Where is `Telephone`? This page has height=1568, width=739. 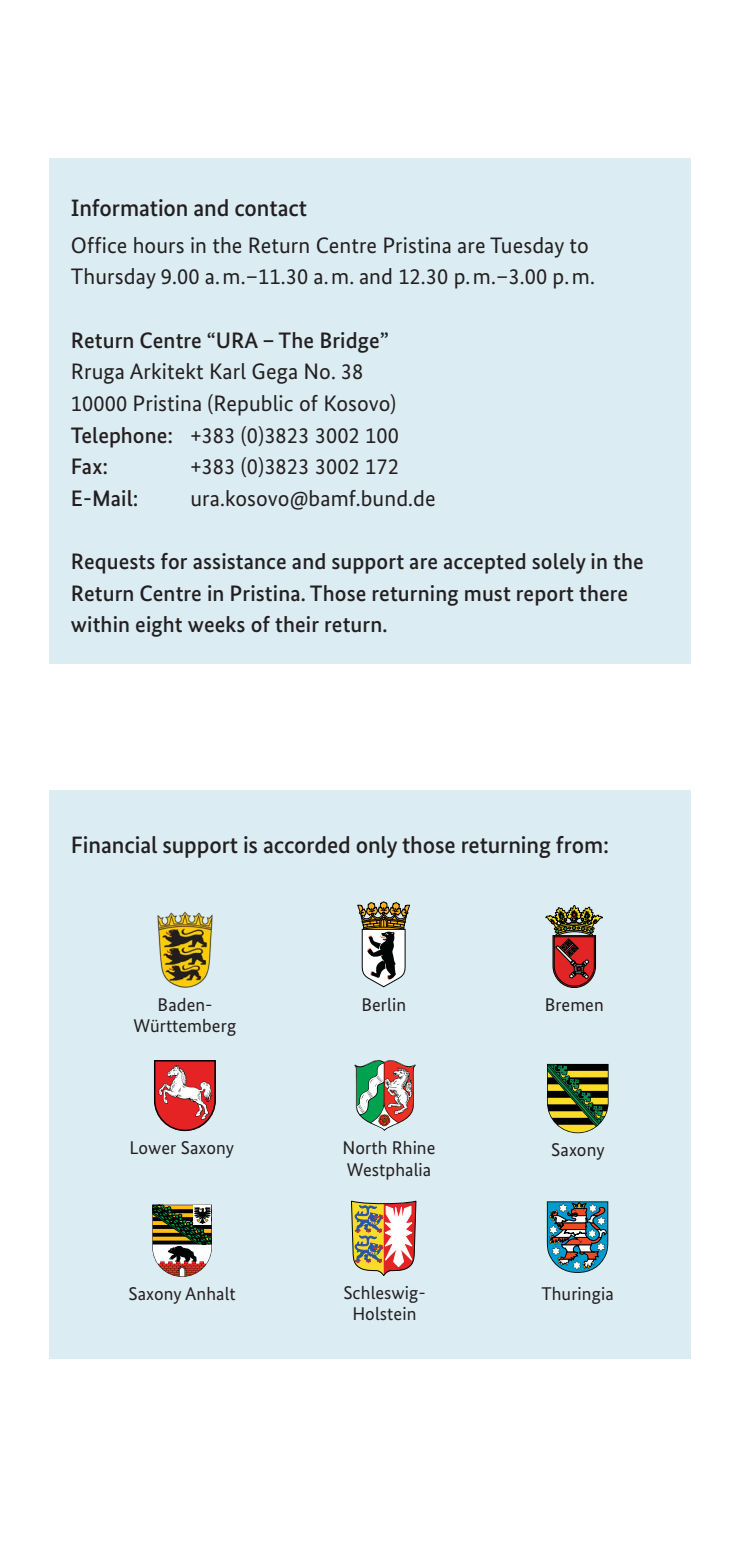 Telephone is located at coordinates (120, 437).
